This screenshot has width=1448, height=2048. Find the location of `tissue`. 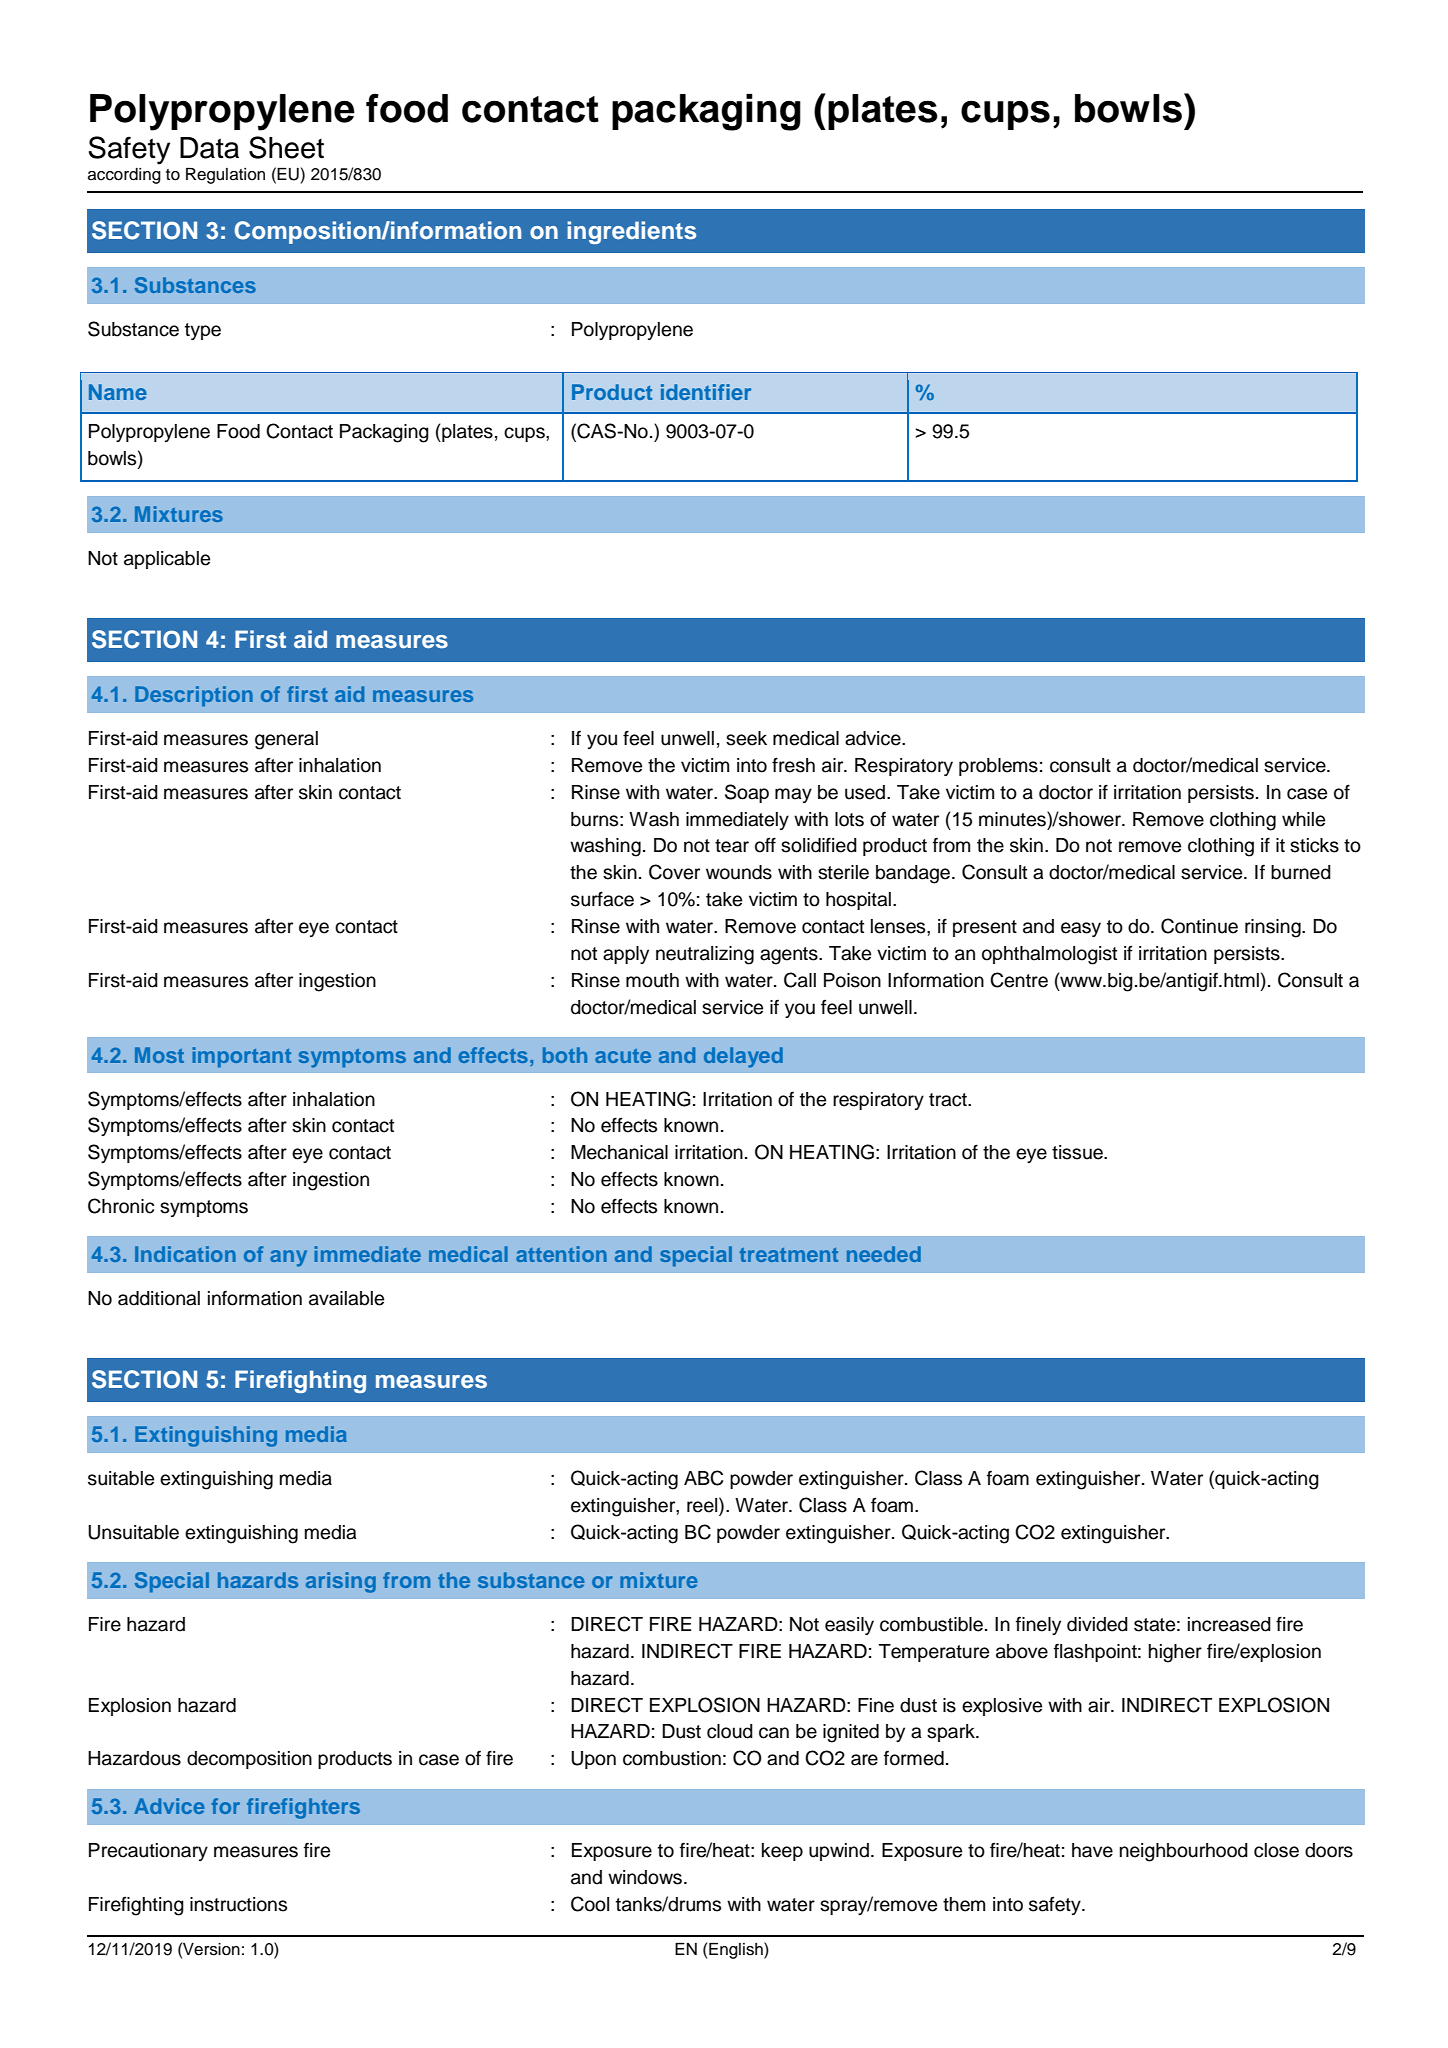

tissue is located at coordinates (1078, 1152).
